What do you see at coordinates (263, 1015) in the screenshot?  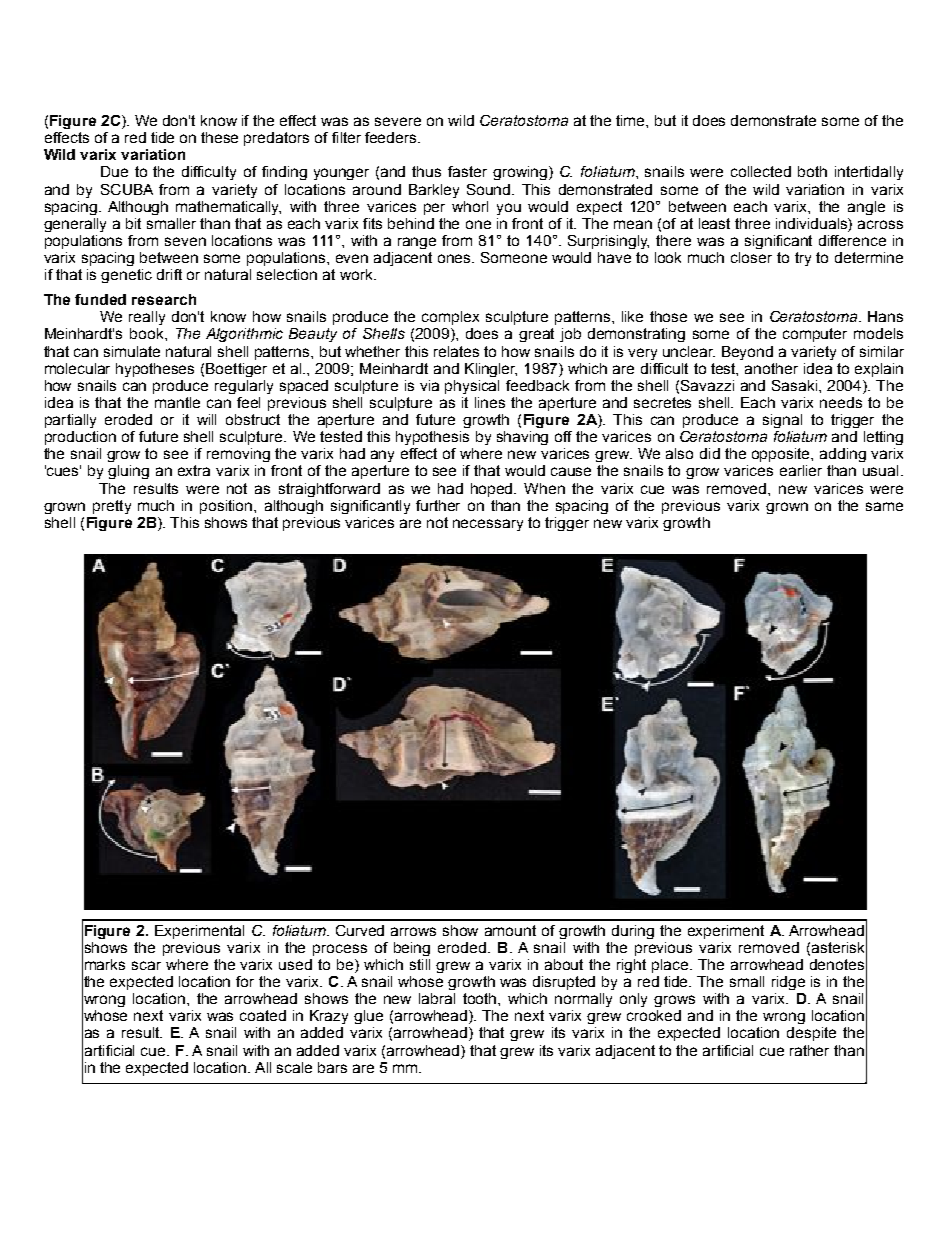 I see `coated` at bounding box center [263, 1015].
